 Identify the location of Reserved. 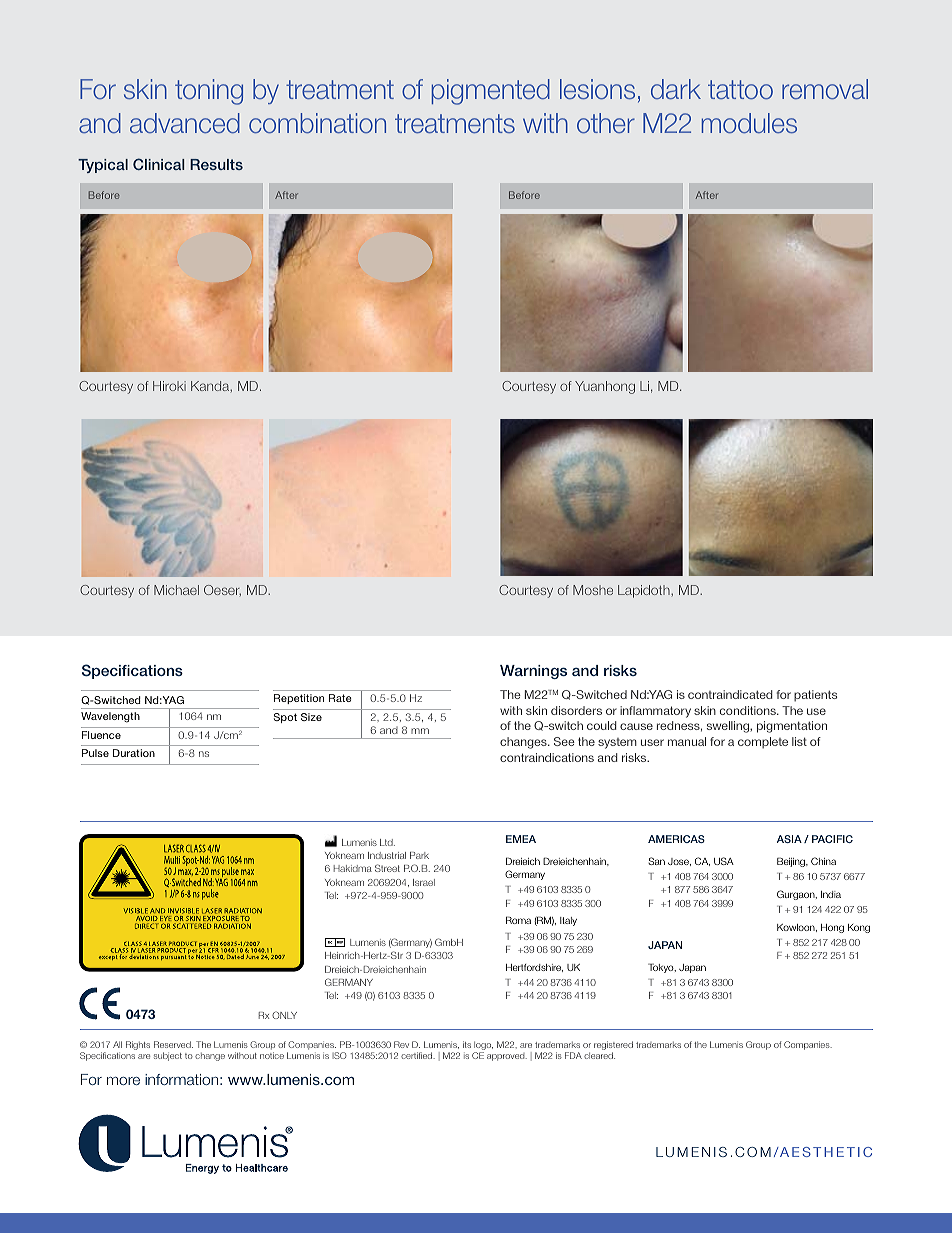
(173, 1044).
